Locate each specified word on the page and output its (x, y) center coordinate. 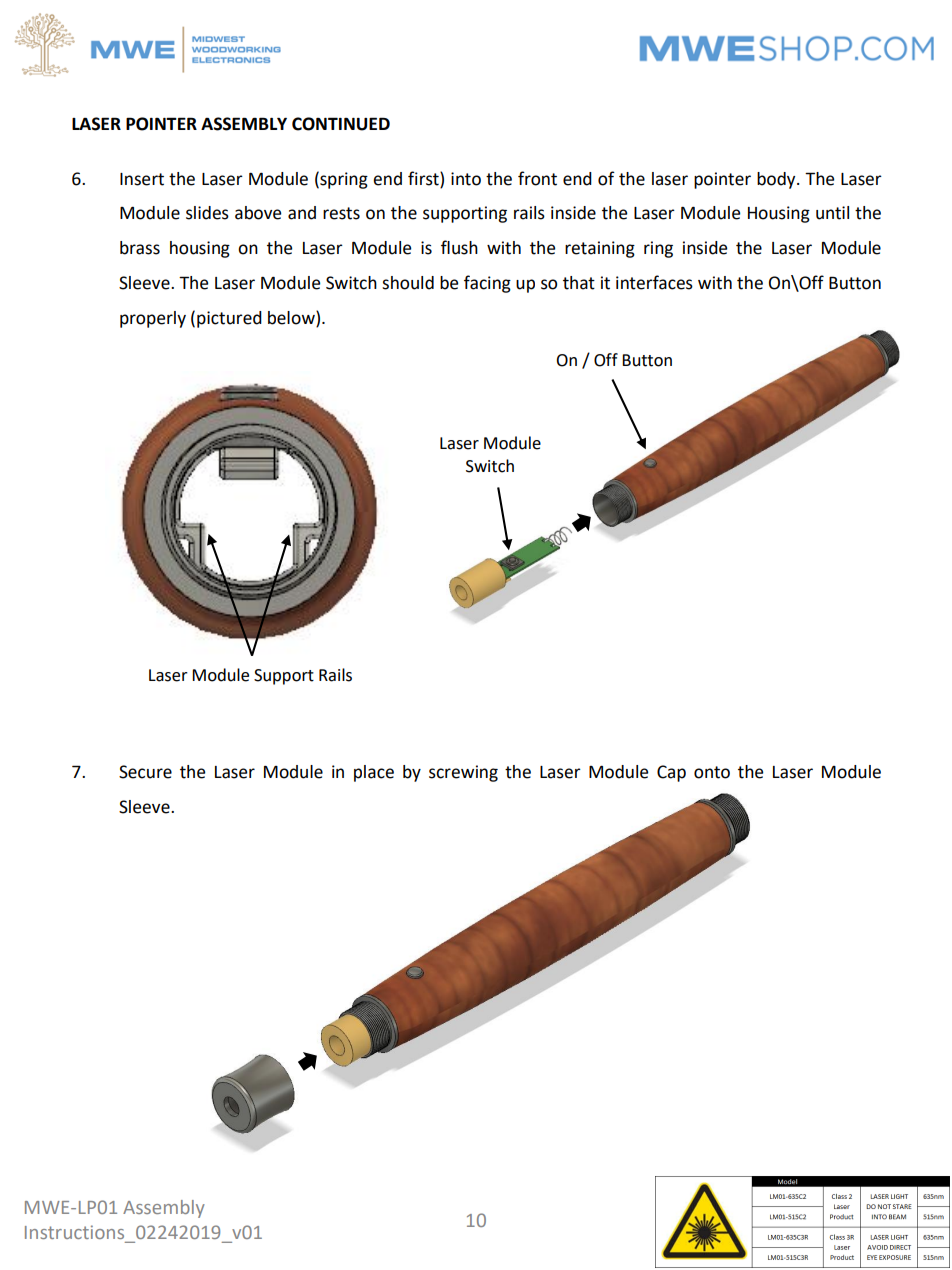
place (374, 773)
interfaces (654, 282)
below (292, 319)
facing (487, 284)
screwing (463, 773)
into (466, 179)
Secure (145, 772)
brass (140, 248)
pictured (229, 319)
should (408, 283)
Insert (142, 179)
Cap (671, 773)
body (777, 180)
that (579, 283)
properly (153, 319)
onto (712, 772)
